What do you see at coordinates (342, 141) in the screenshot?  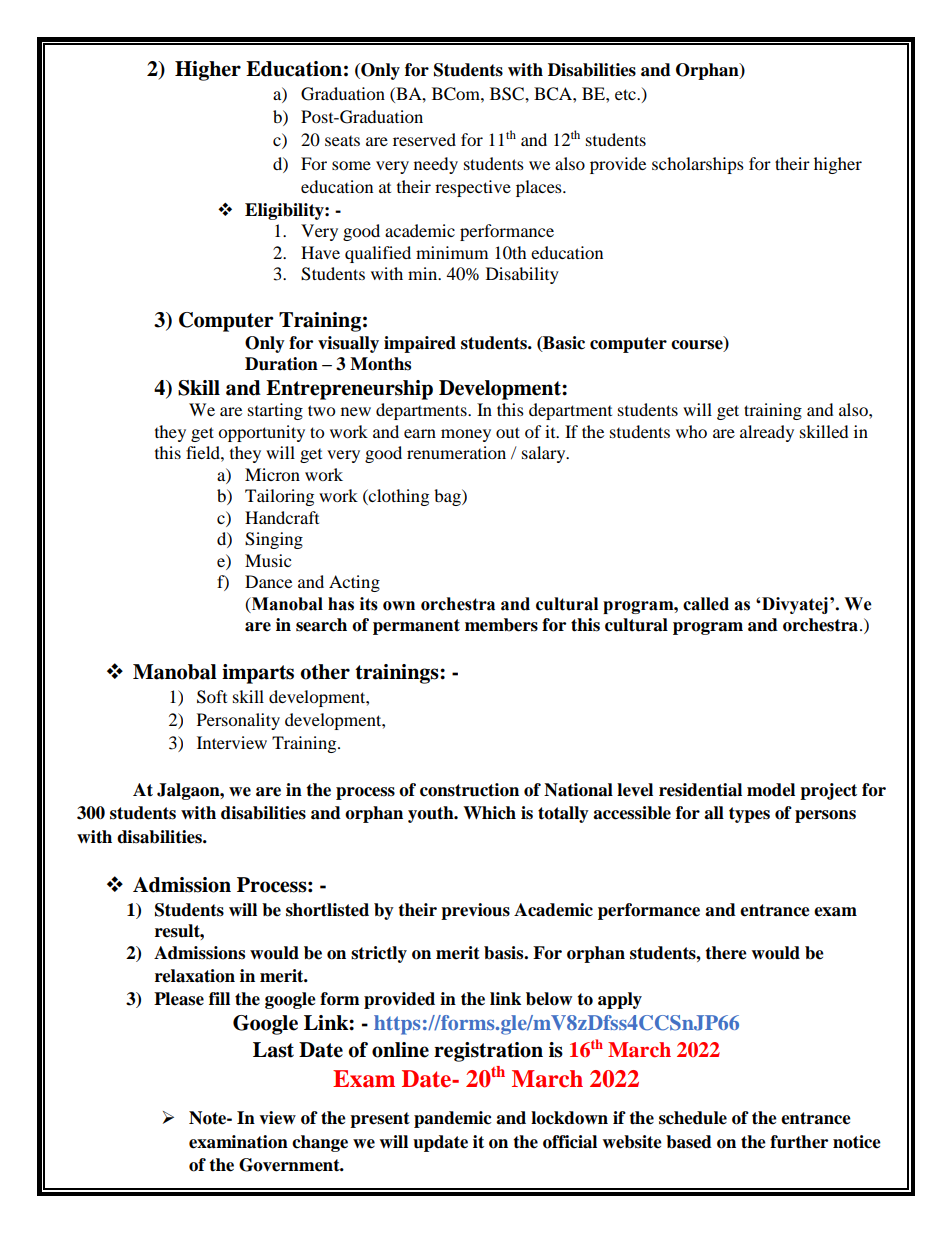 I see `seats` at bounding box center [342, 141].
